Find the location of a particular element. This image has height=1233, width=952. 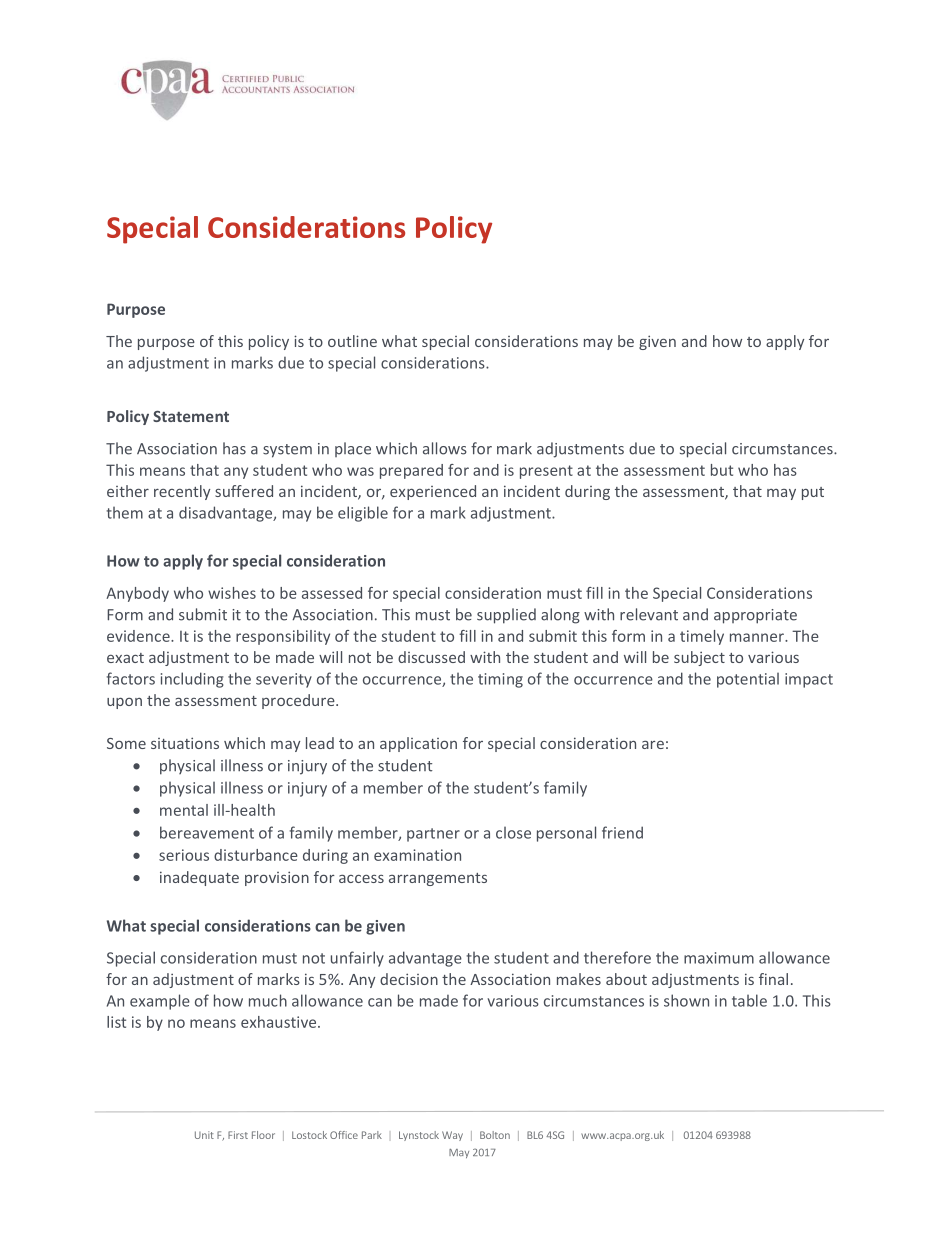

friend is located at coordinates (622, 832).
